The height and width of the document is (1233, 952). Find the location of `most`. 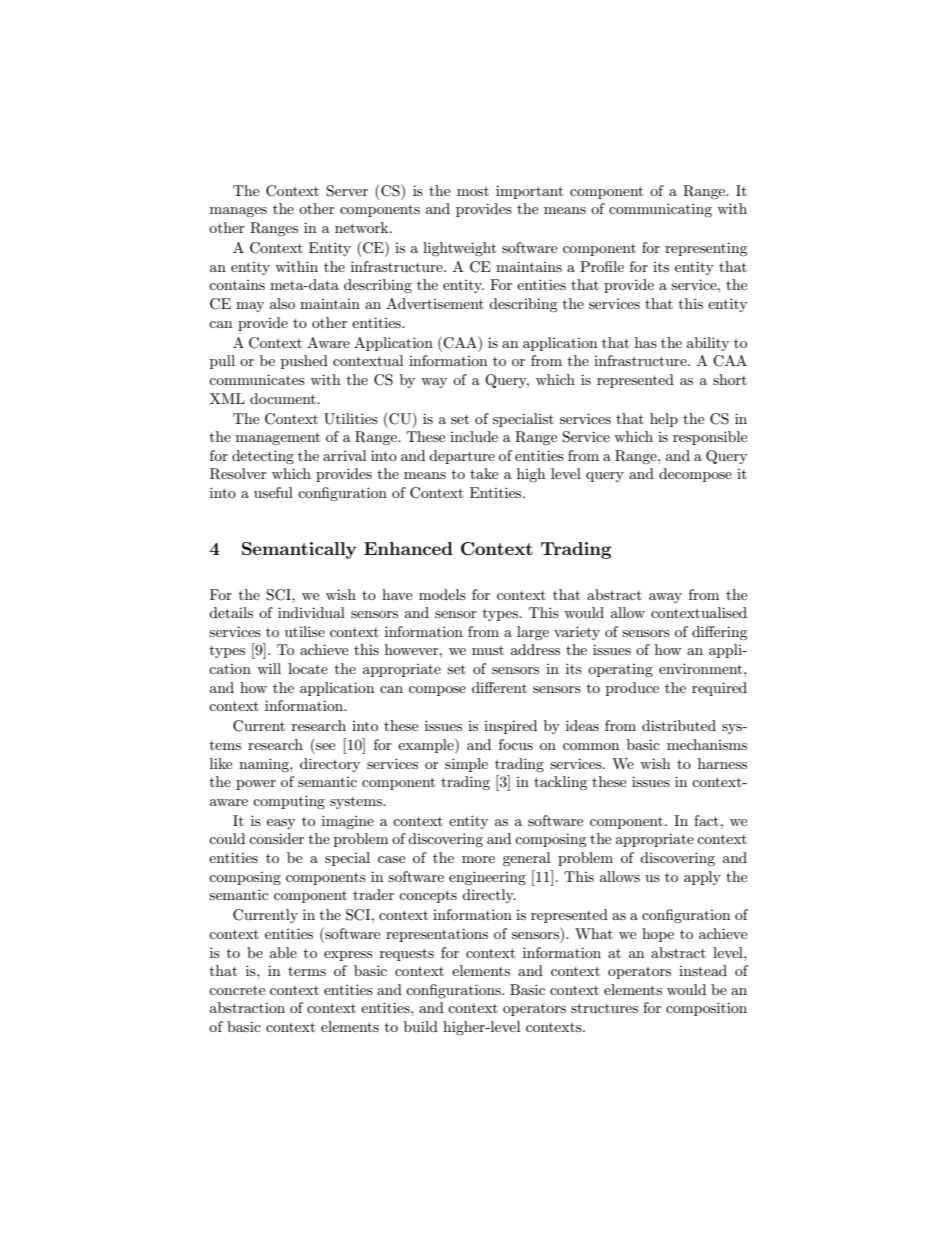

most is located at coordinates (473, 191).
